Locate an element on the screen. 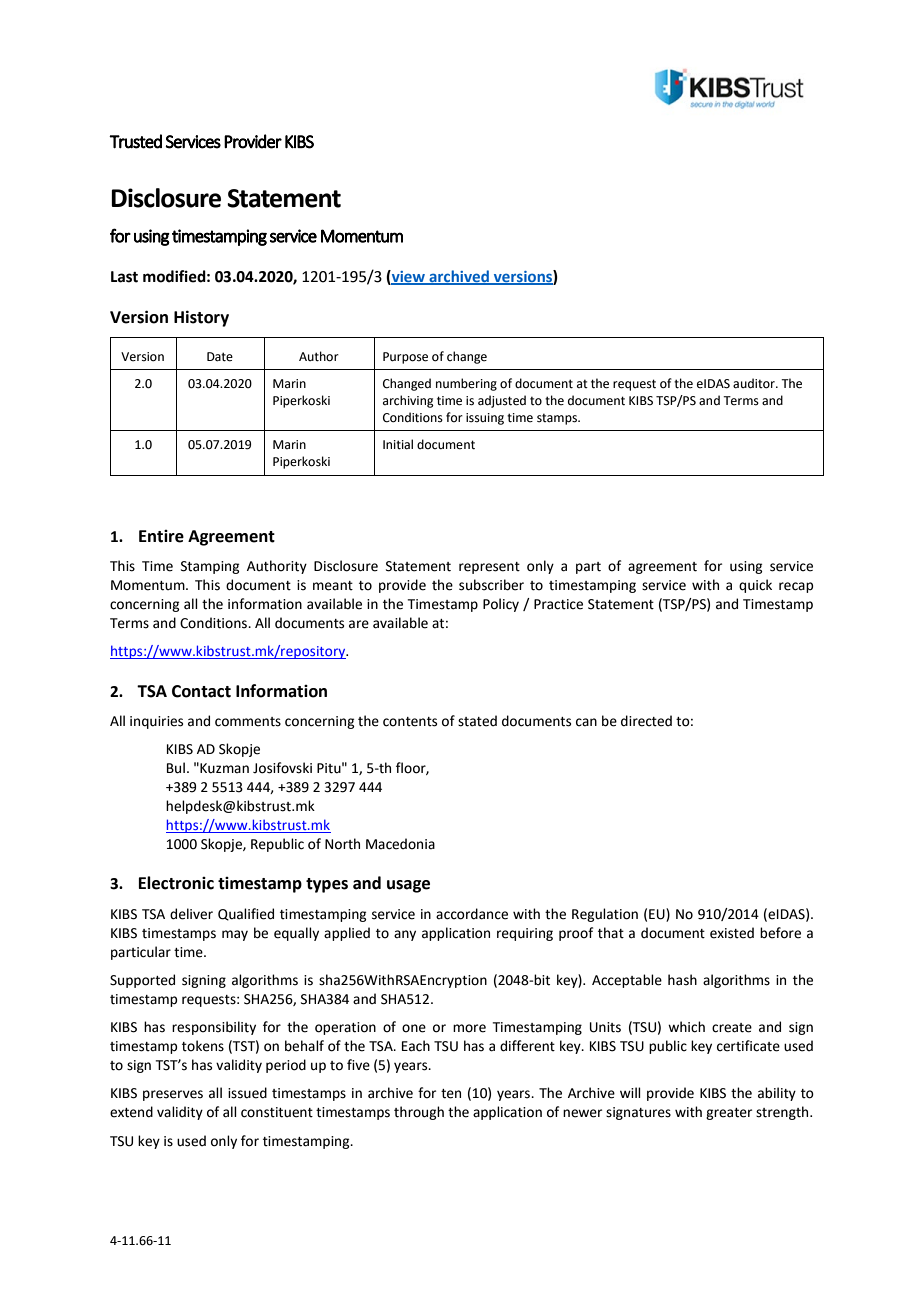 The image size is (924, 1308). existed is located at coordinates (732, 933).
